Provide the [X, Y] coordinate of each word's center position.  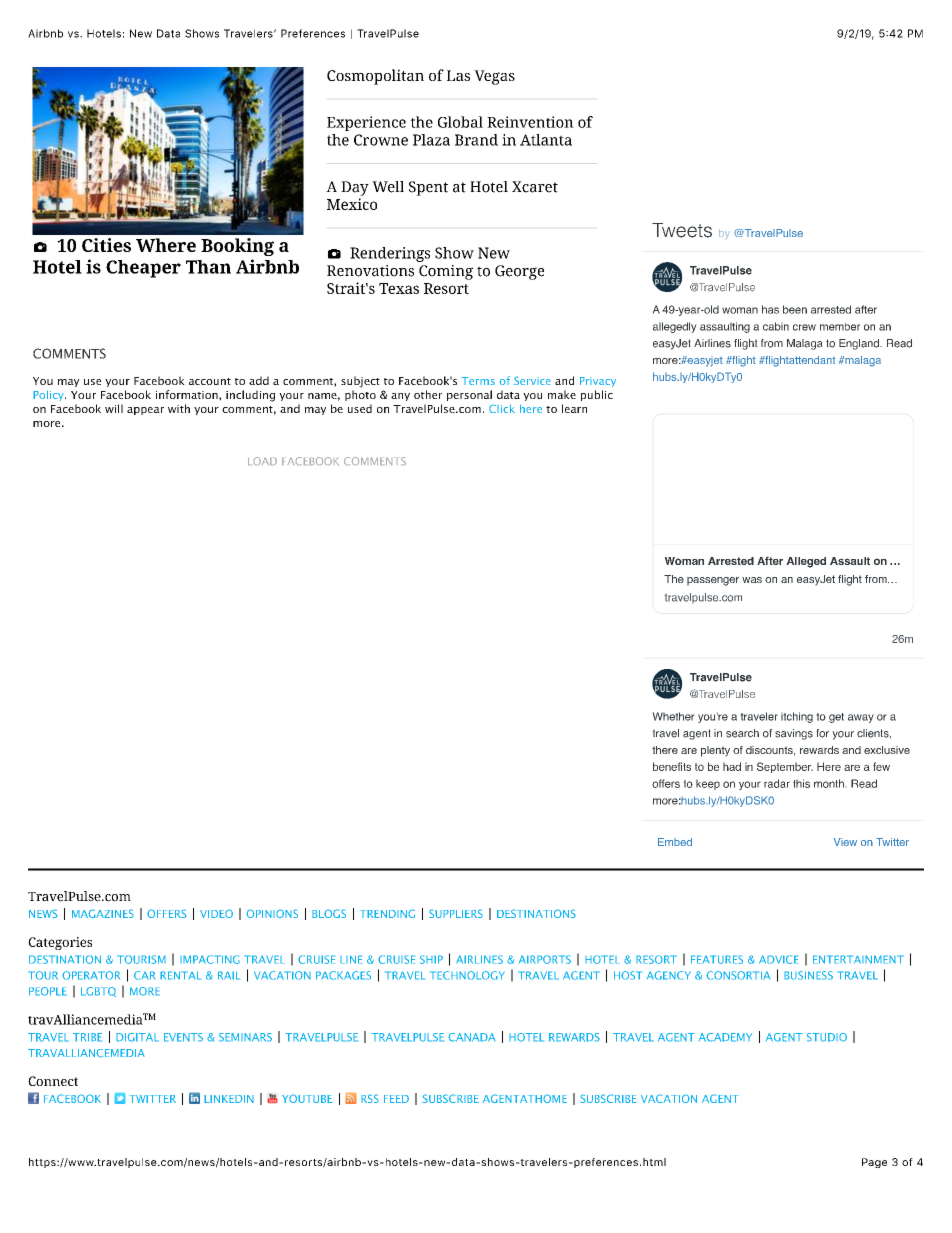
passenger [713, 581]
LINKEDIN [229, 1099]
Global [460, 122]
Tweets [682, 230]
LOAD [262, 461]
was [752, 580]
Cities [106, 245]
